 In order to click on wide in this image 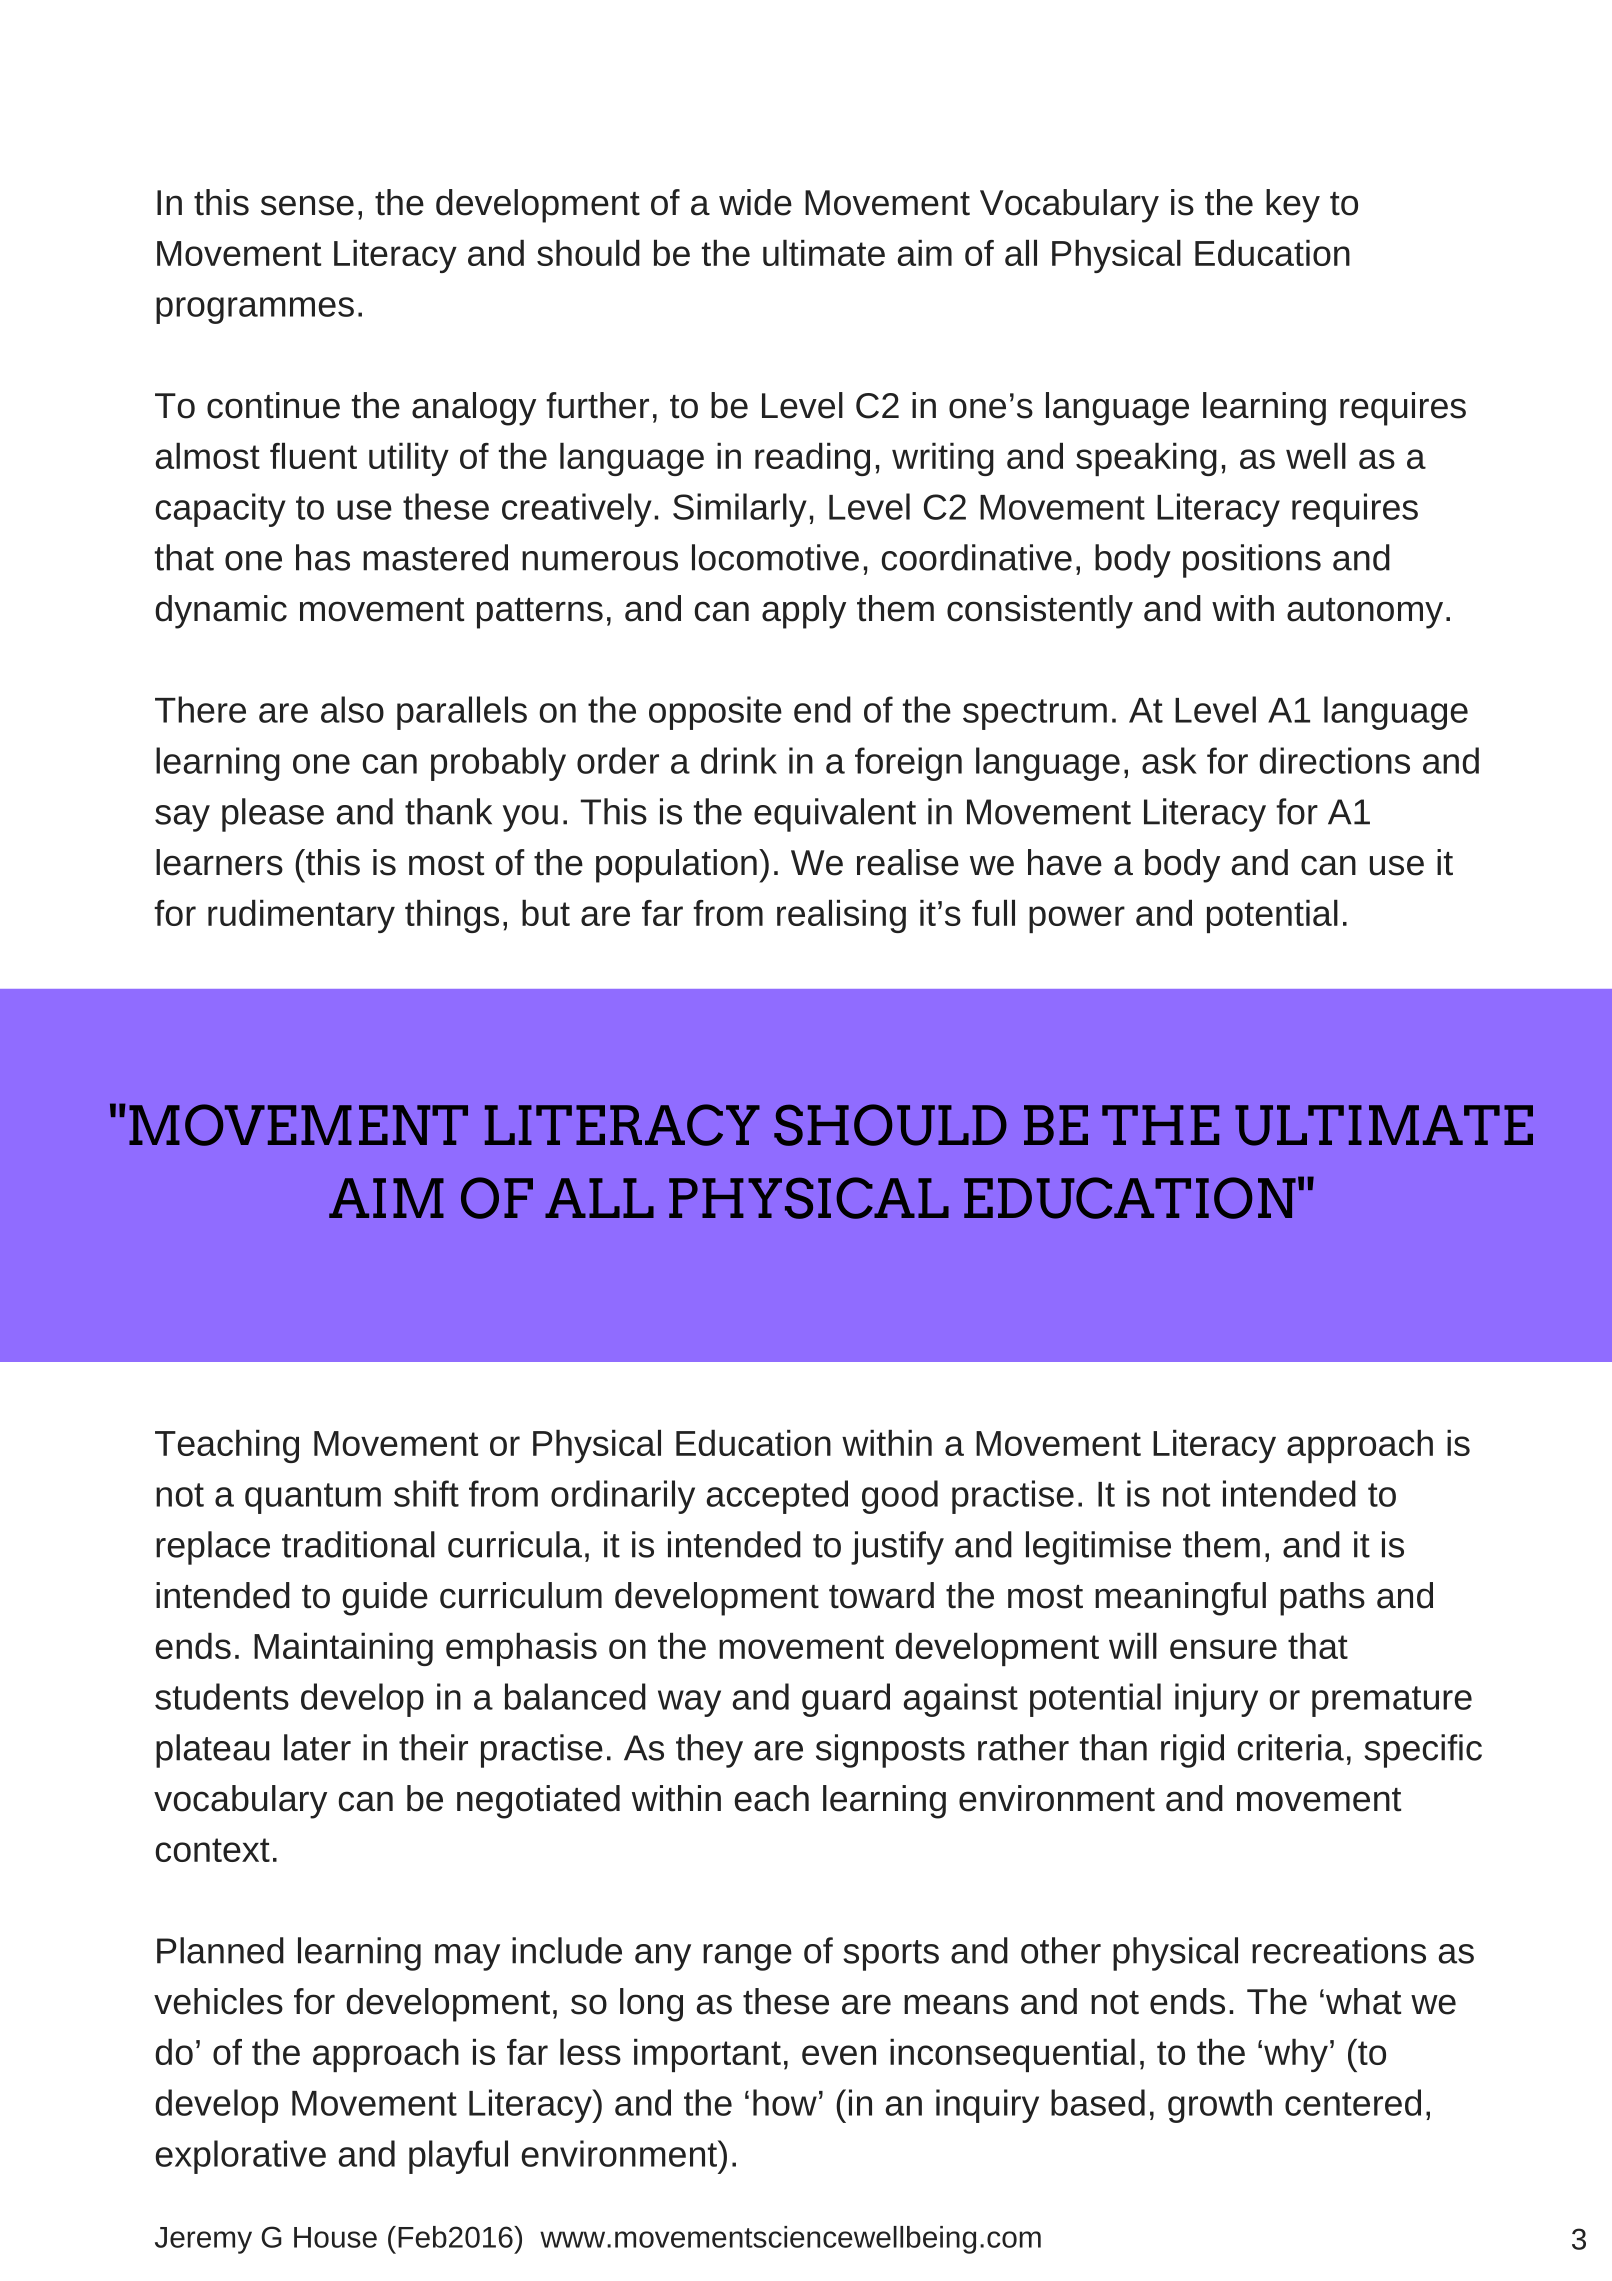, I will do `click(755, 202)`.
